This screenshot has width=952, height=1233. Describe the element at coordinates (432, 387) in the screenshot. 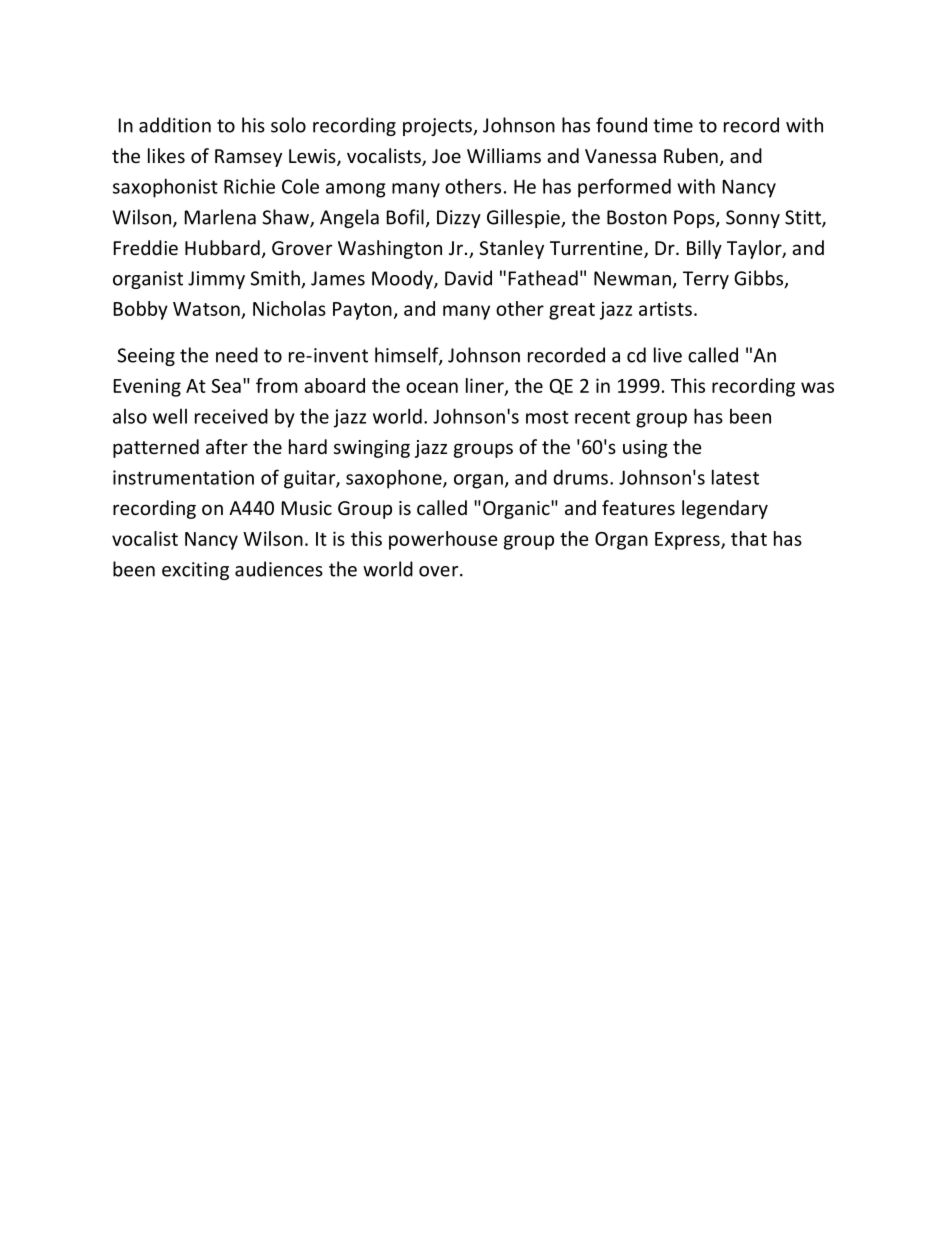

I see `ocean` at that location.
